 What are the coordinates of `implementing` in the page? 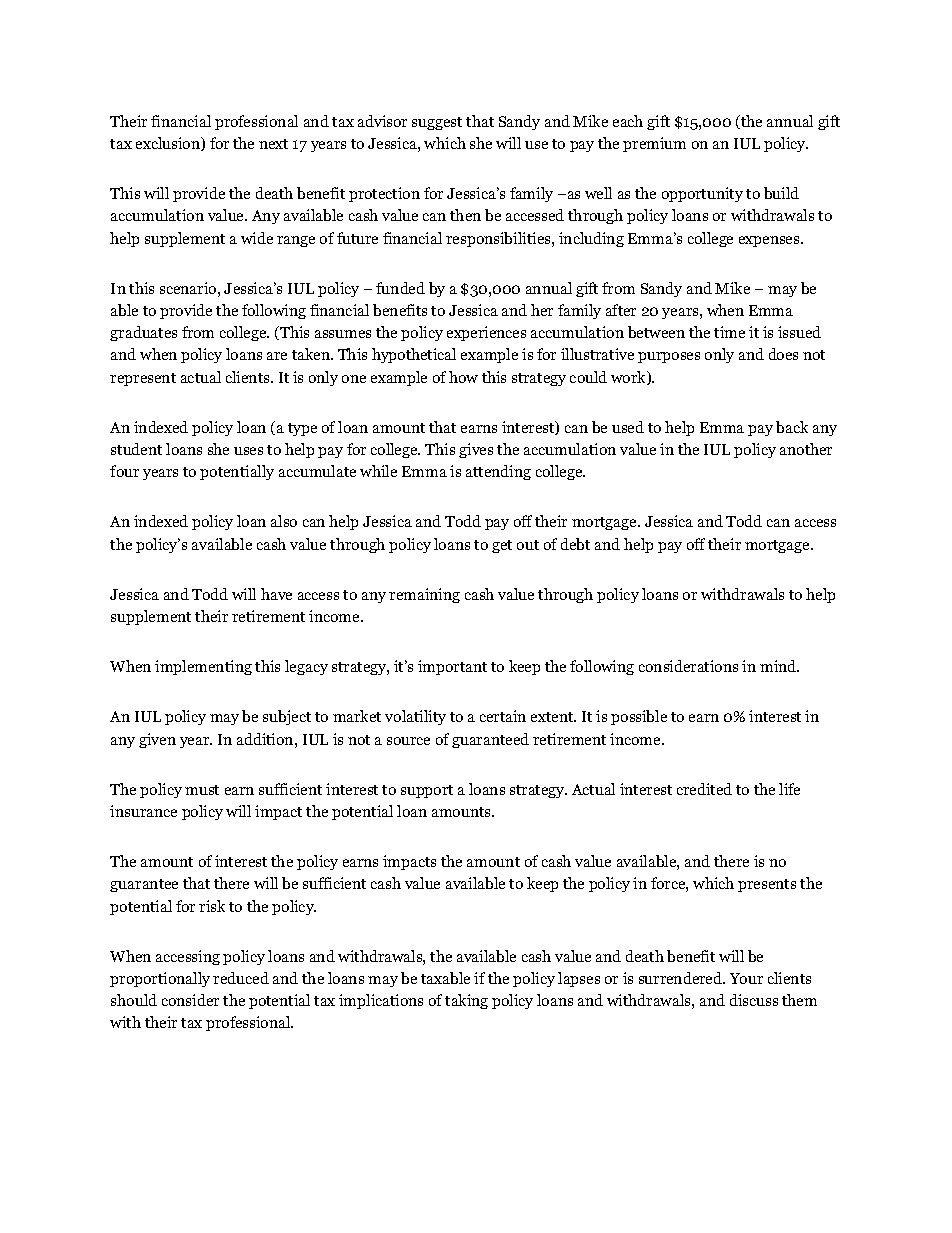 It's located at (203, 667).
